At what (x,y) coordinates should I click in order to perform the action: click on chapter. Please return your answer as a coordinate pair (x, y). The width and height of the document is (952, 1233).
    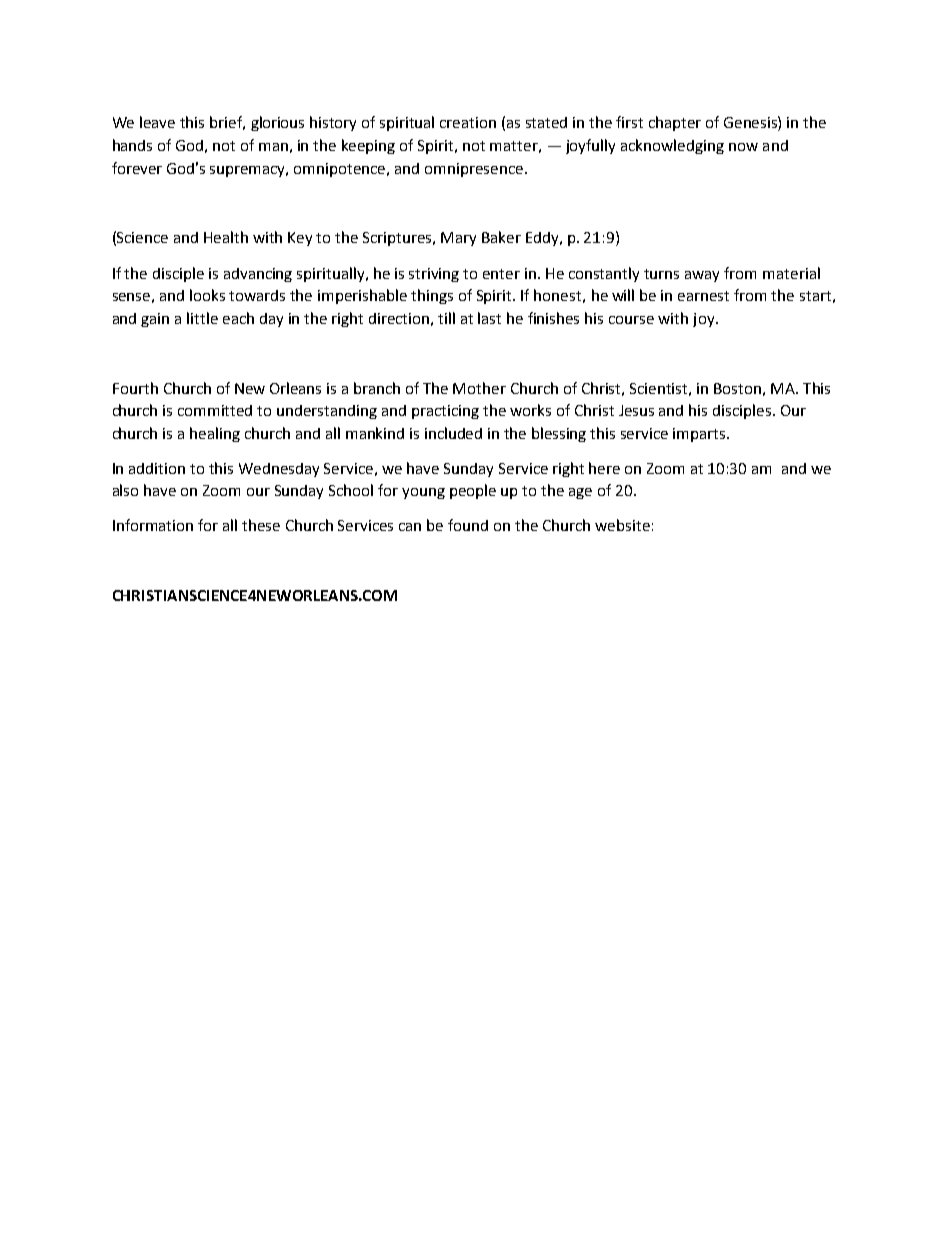
    Looking at the image, I should click on (675, 123).
